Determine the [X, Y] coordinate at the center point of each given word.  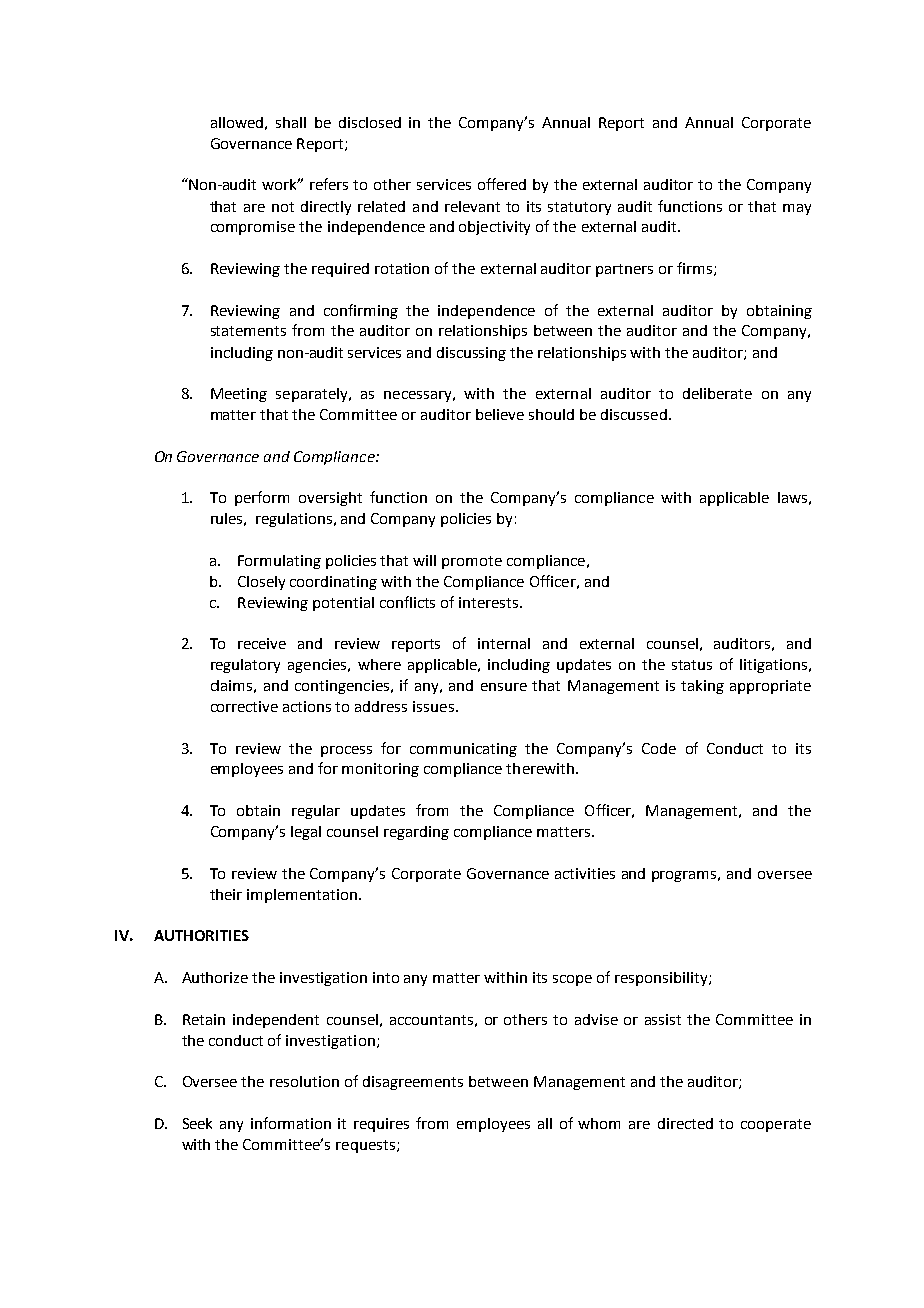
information [291, 1123]
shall [291, 122]
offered [502, 184]
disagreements [413, 1083]
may [797, 209]
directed [685, 1123]
